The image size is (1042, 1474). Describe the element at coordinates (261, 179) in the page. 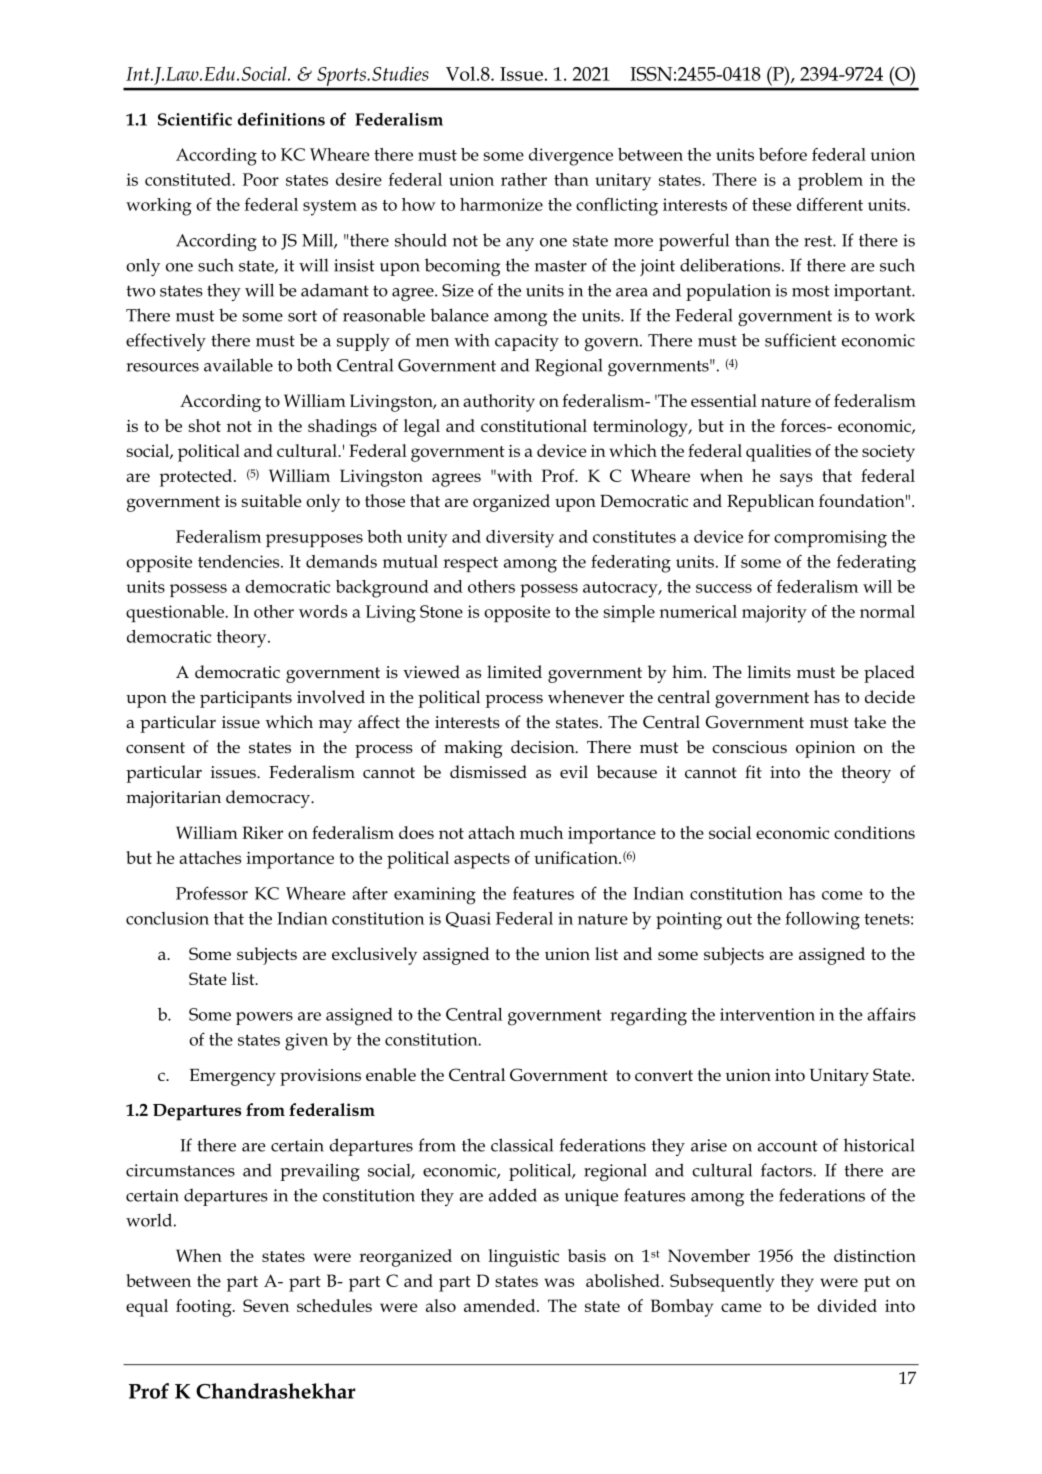

I see `Poor` at that location.
